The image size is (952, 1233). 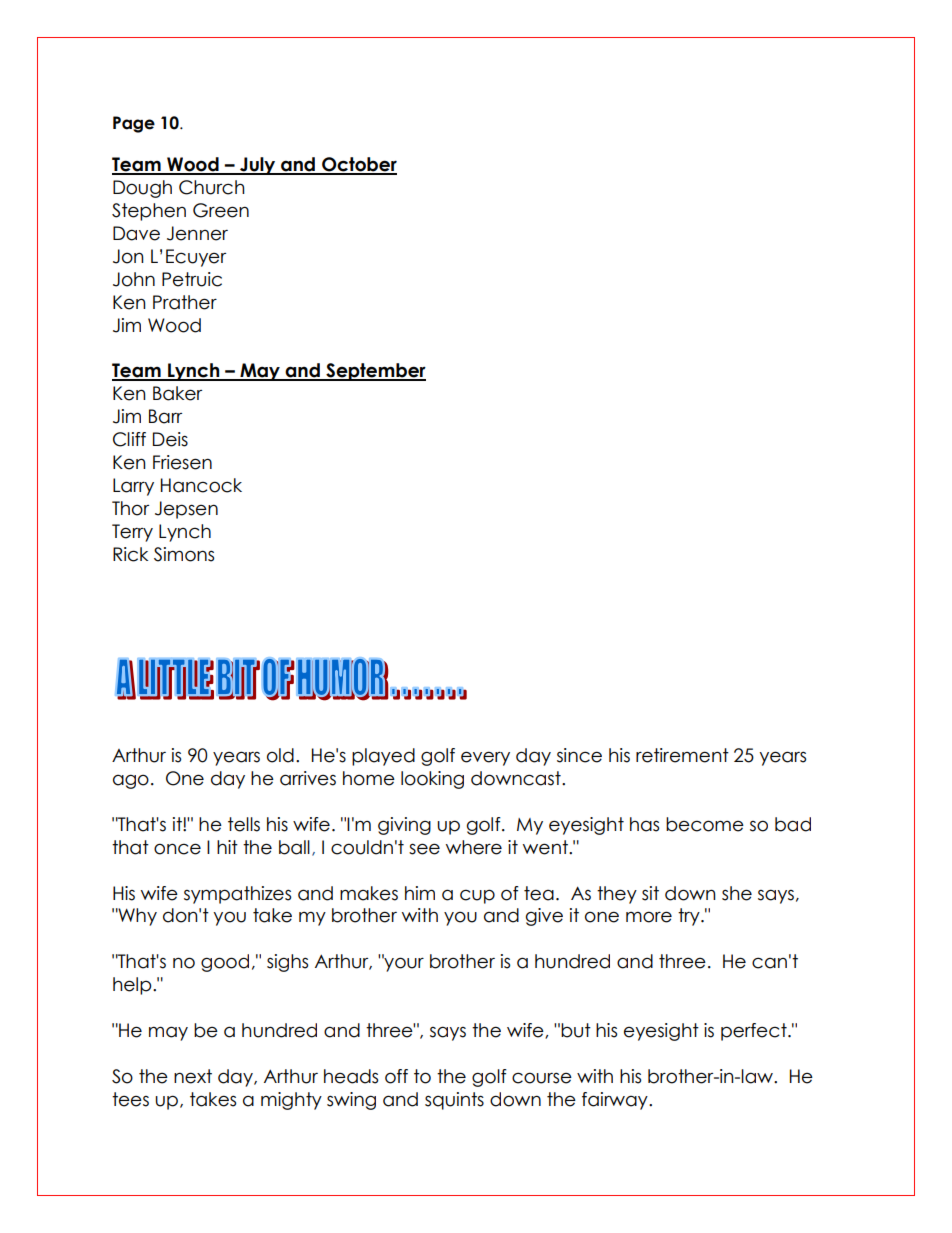 I want to click on next, so click(x=193, y=1076).
